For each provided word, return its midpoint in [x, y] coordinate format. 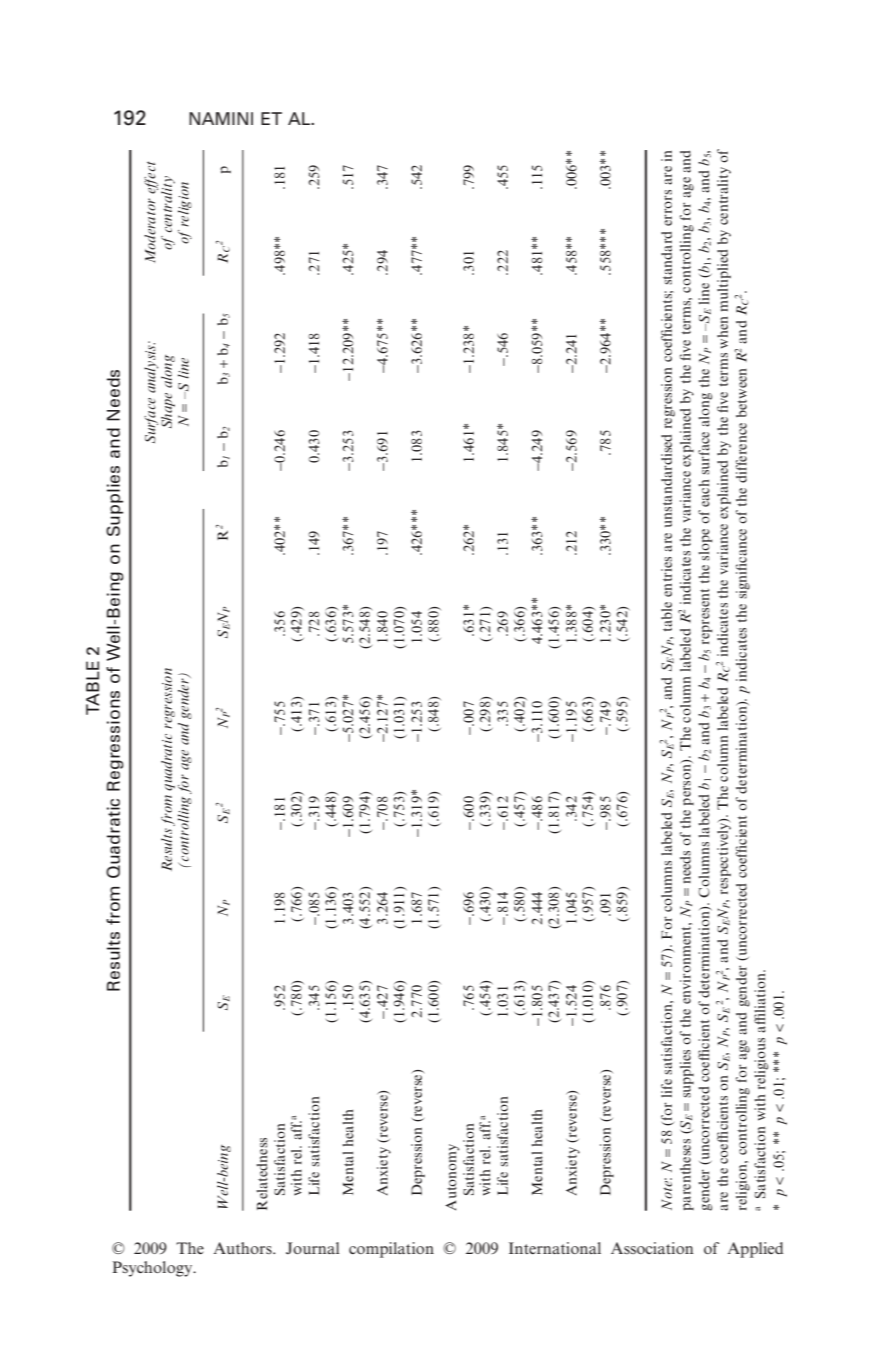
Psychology [153, 1269]
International [555, 1248]
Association [652, 1248]
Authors [244, 1248]
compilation [391, 1250]
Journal [312, 1248]
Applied [755, 1250]
